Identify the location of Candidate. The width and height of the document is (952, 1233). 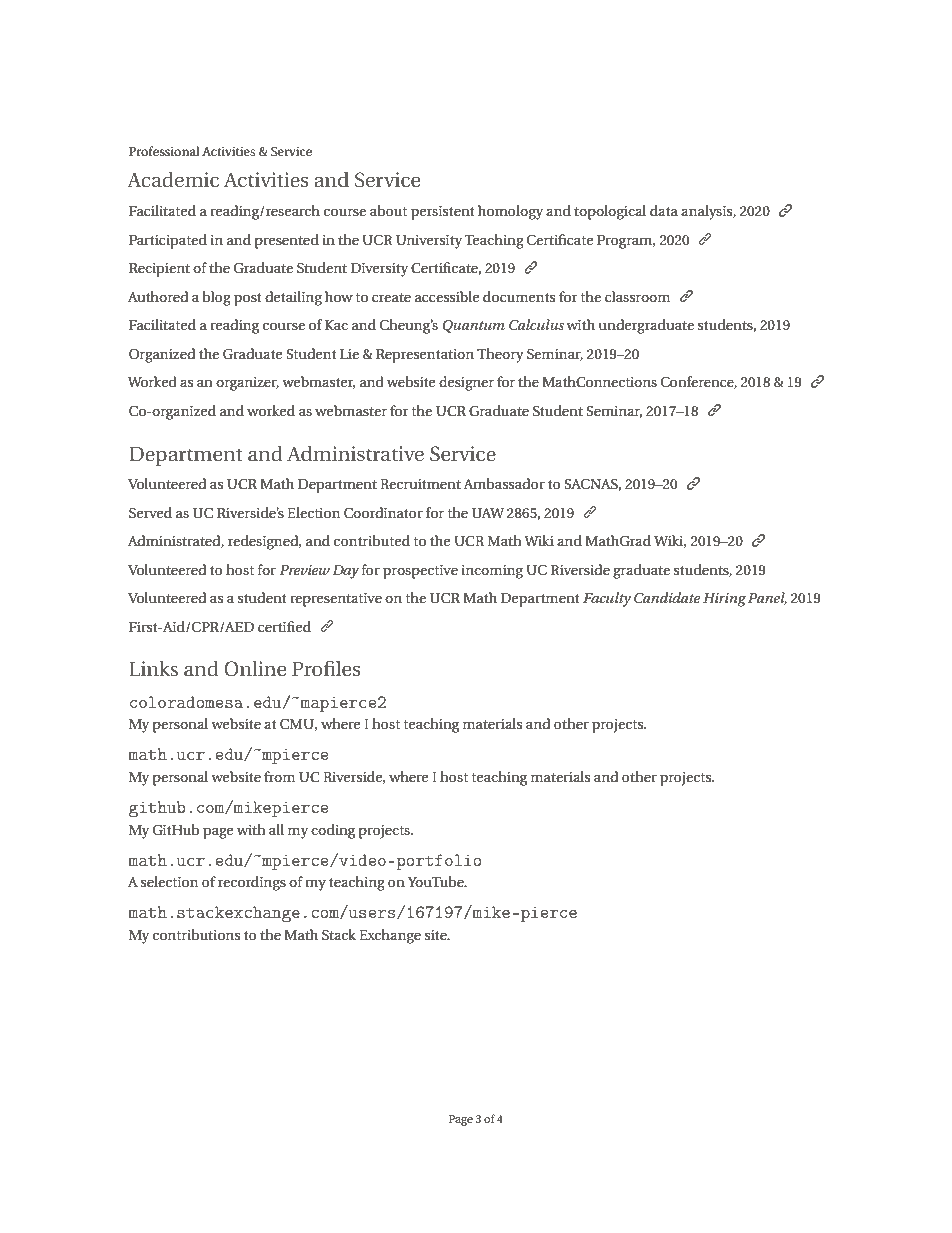
(667, 598).
